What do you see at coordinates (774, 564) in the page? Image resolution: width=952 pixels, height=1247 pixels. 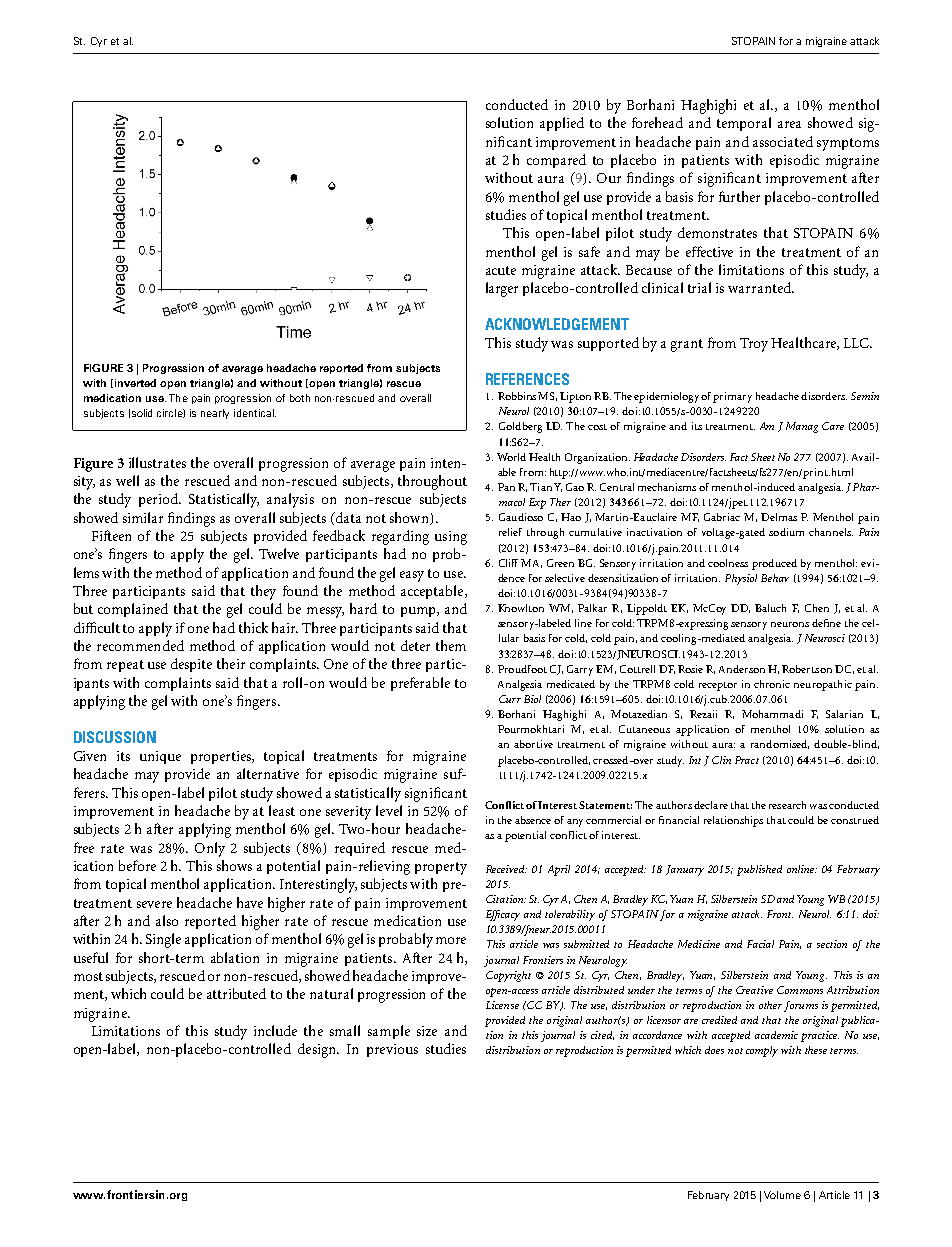 I see `produced` at bounding box center [774, 564].
